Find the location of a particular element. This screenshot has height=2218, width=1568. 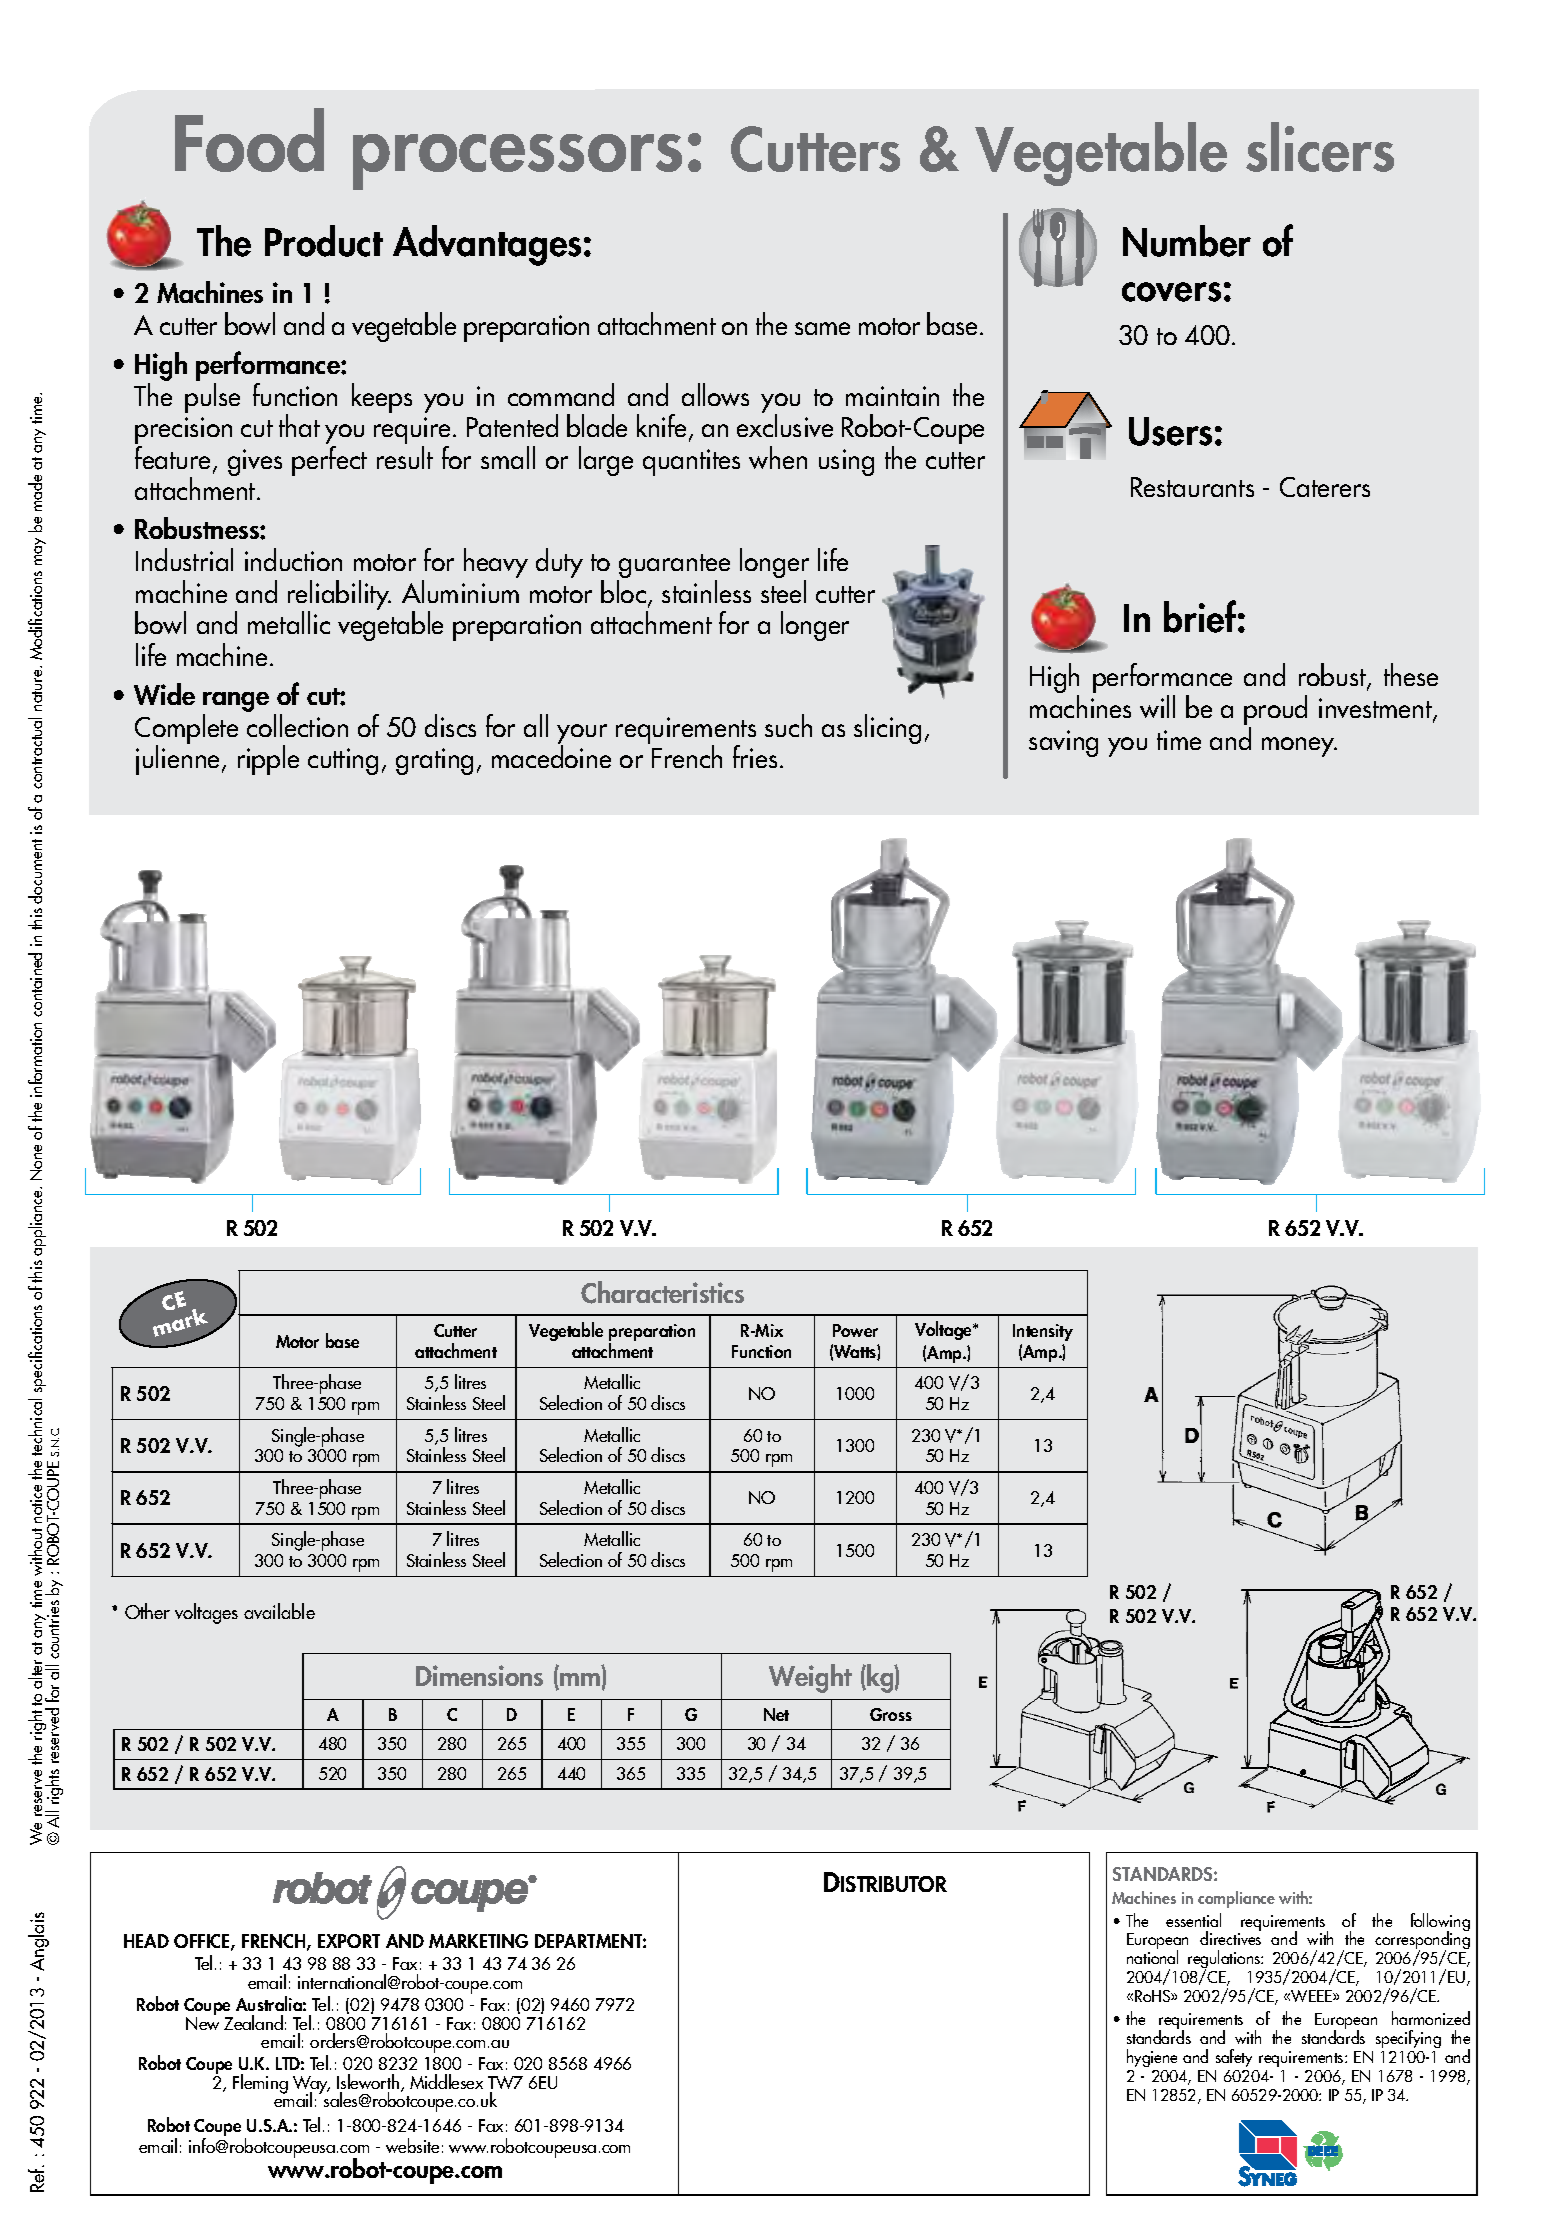

same is located at coordinates (822, 328).
